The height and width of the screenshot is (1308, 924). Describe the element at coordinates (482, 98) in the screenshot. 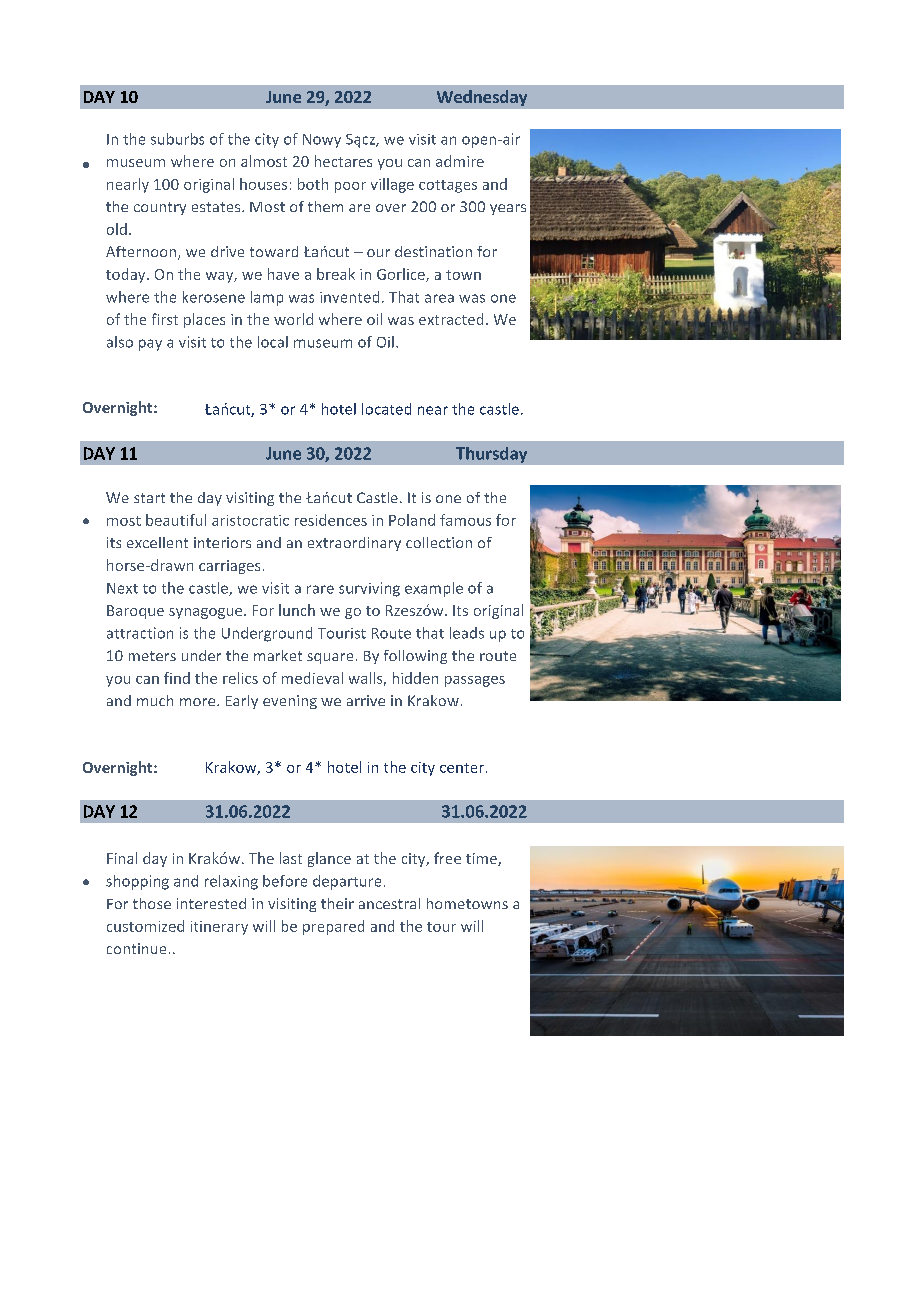

I see `Wednesday` at that location.
